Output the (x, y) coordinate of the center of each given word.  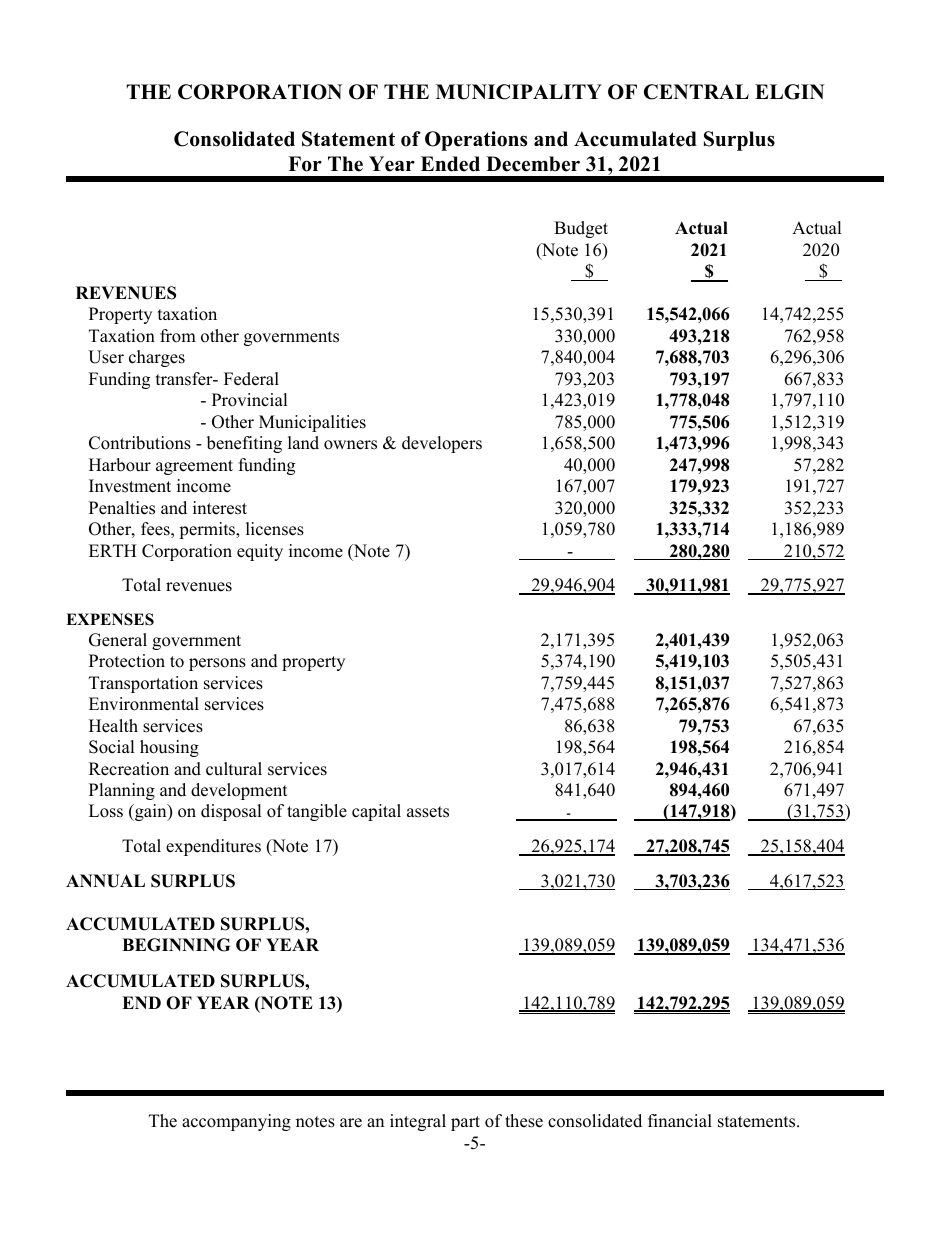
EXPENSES (110, 619)
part (465, 1123)
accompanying (236, 1122)
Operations (476, 141)
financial (680, 1121)
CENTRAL (696, 92)
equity (260, 552)
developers (442, 444)
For (305, 164)
